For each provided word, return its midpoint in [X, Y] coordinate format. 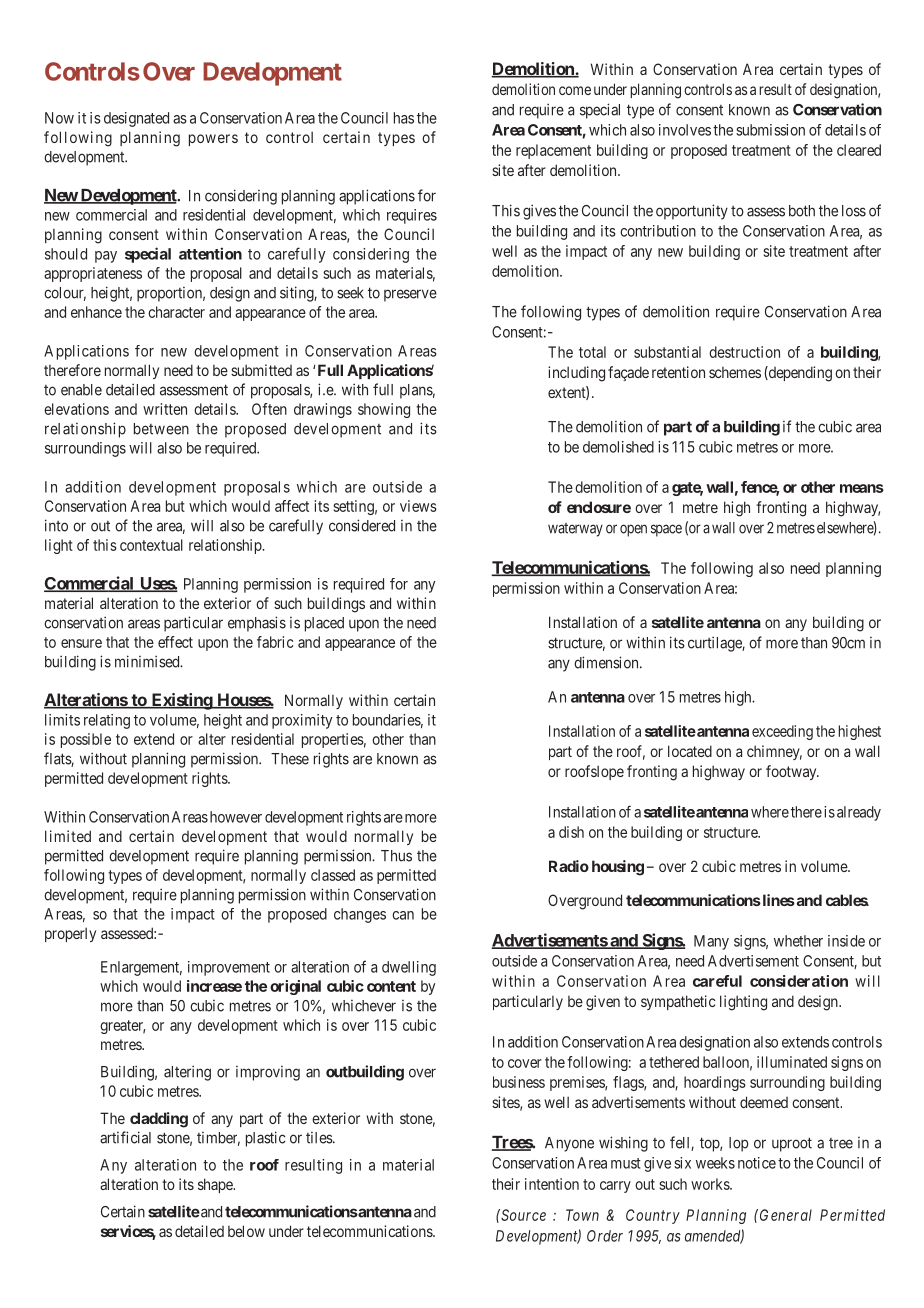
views [418, 506]
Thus [396, 856]
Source [522, 1215]
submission [770, 130]
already [859, 813]
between [161, 429]
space [666, 530]
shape [216, 1185]
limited [68, 836]
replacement [553, 151]
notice [757, 1163]
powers [213, 140]
